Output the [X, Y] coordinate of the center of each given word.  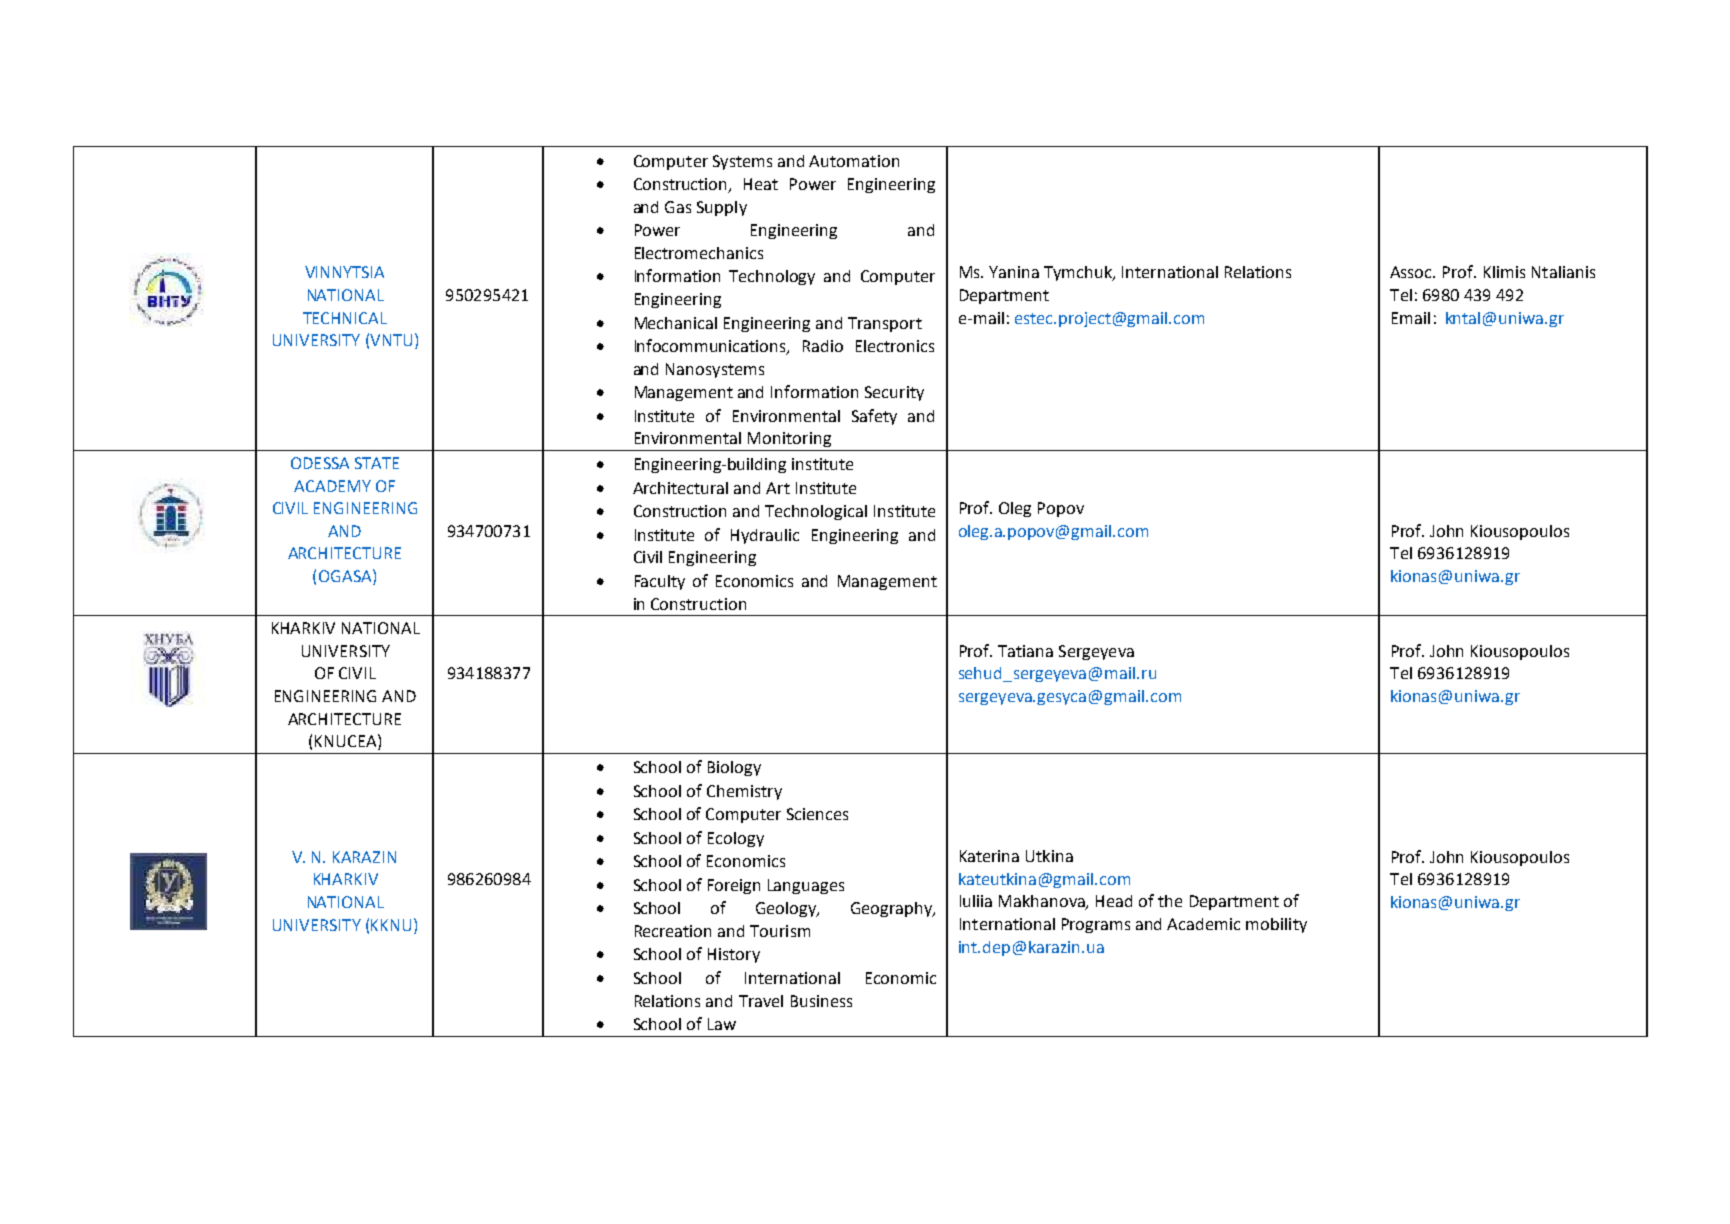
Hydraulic [765, 536]
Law [722, 1024]
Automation [854, 161]
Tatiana [1025, 651]
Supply [722, 208]
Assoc [1412, 272]
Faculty [660, 582]
